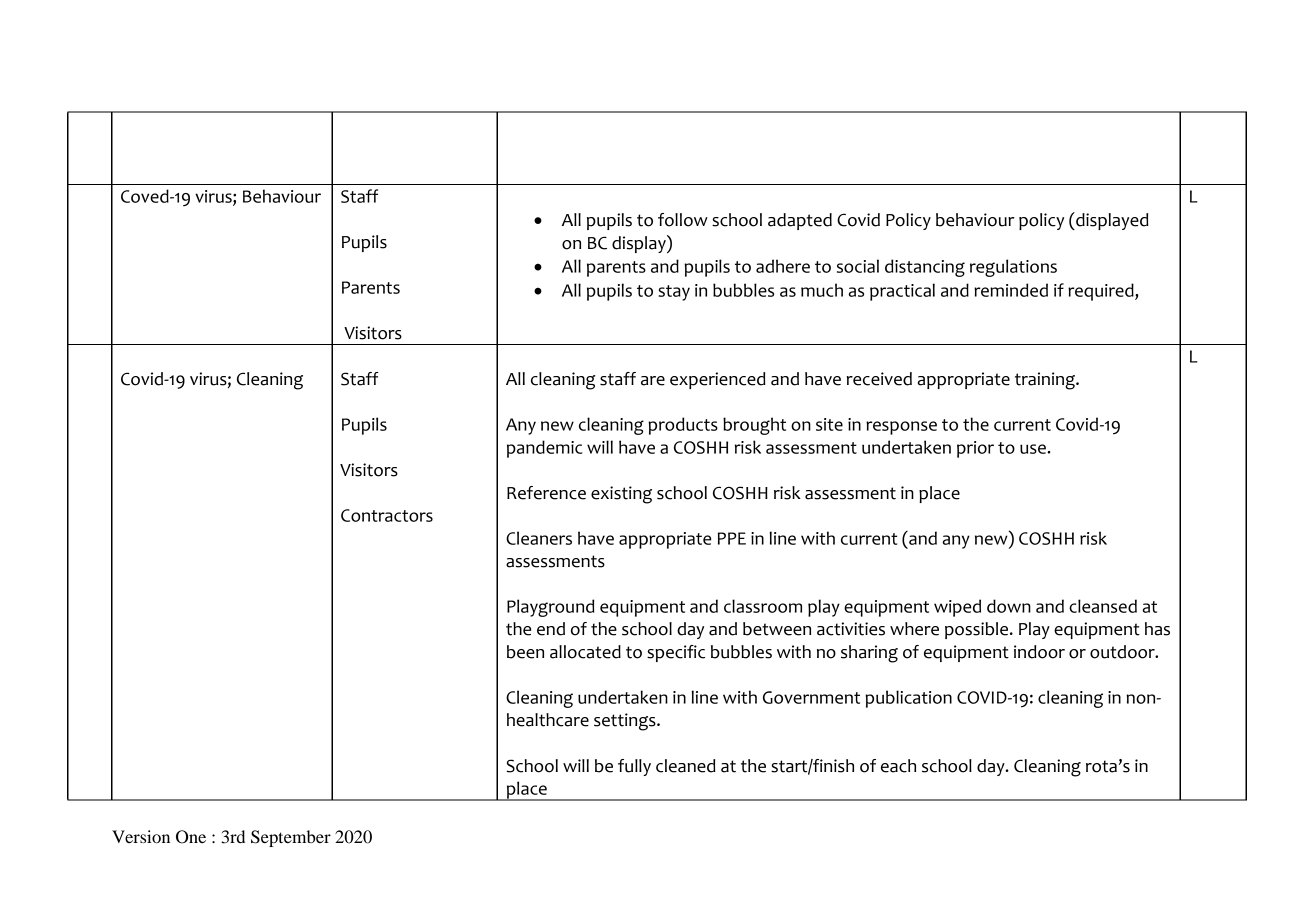 The image size is (1308, 924). What do you see at coordinates (291, 838) in the document?
I see `September` at bounding box center [291, 838].
